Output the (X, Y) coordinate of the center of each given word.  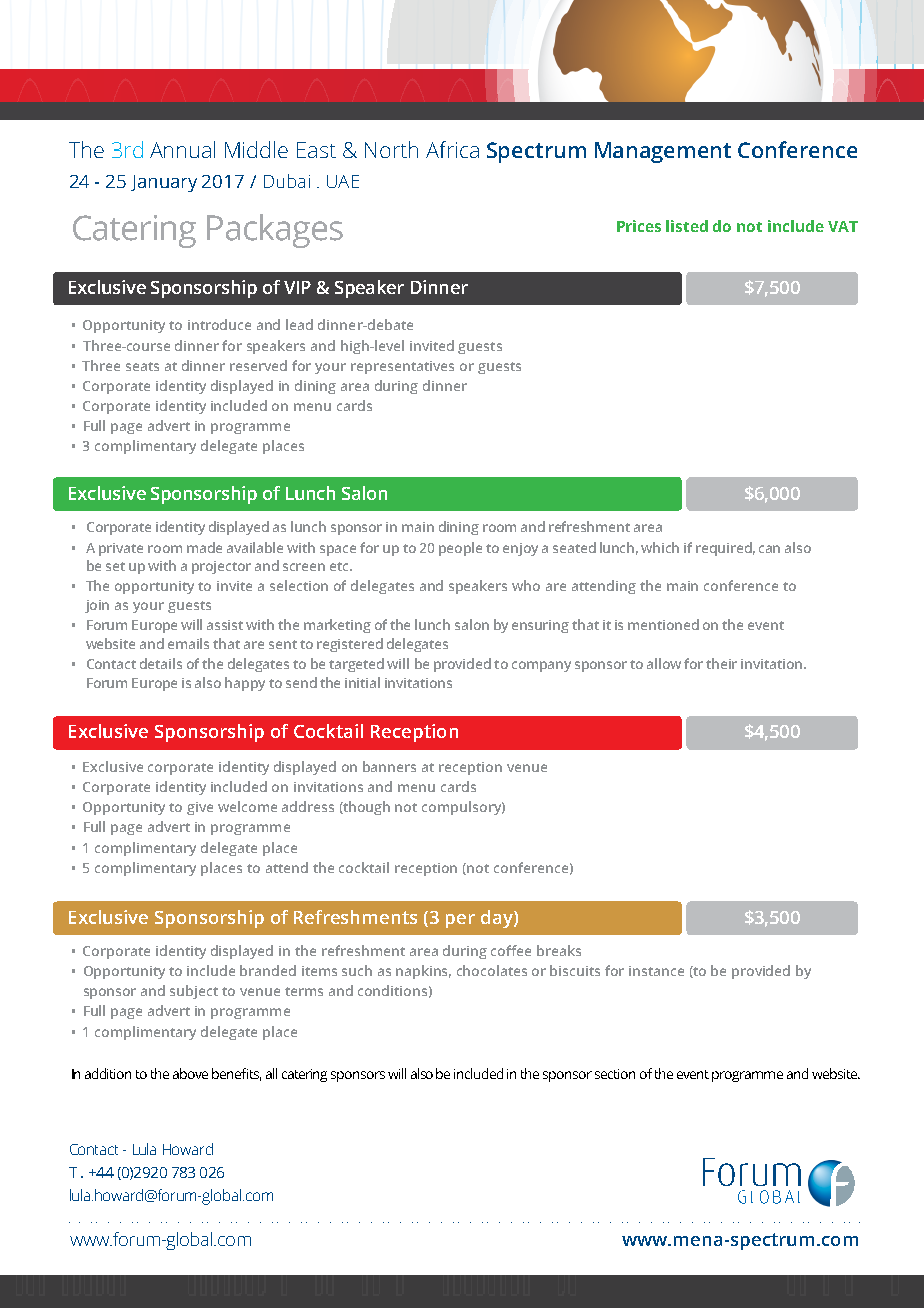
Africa (452, 149)
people (460, 549)
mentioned (663, 624)
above (190, 1073)
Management (663, 152)
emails (188, 643)
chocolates (492, 970)
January (164, 183)
